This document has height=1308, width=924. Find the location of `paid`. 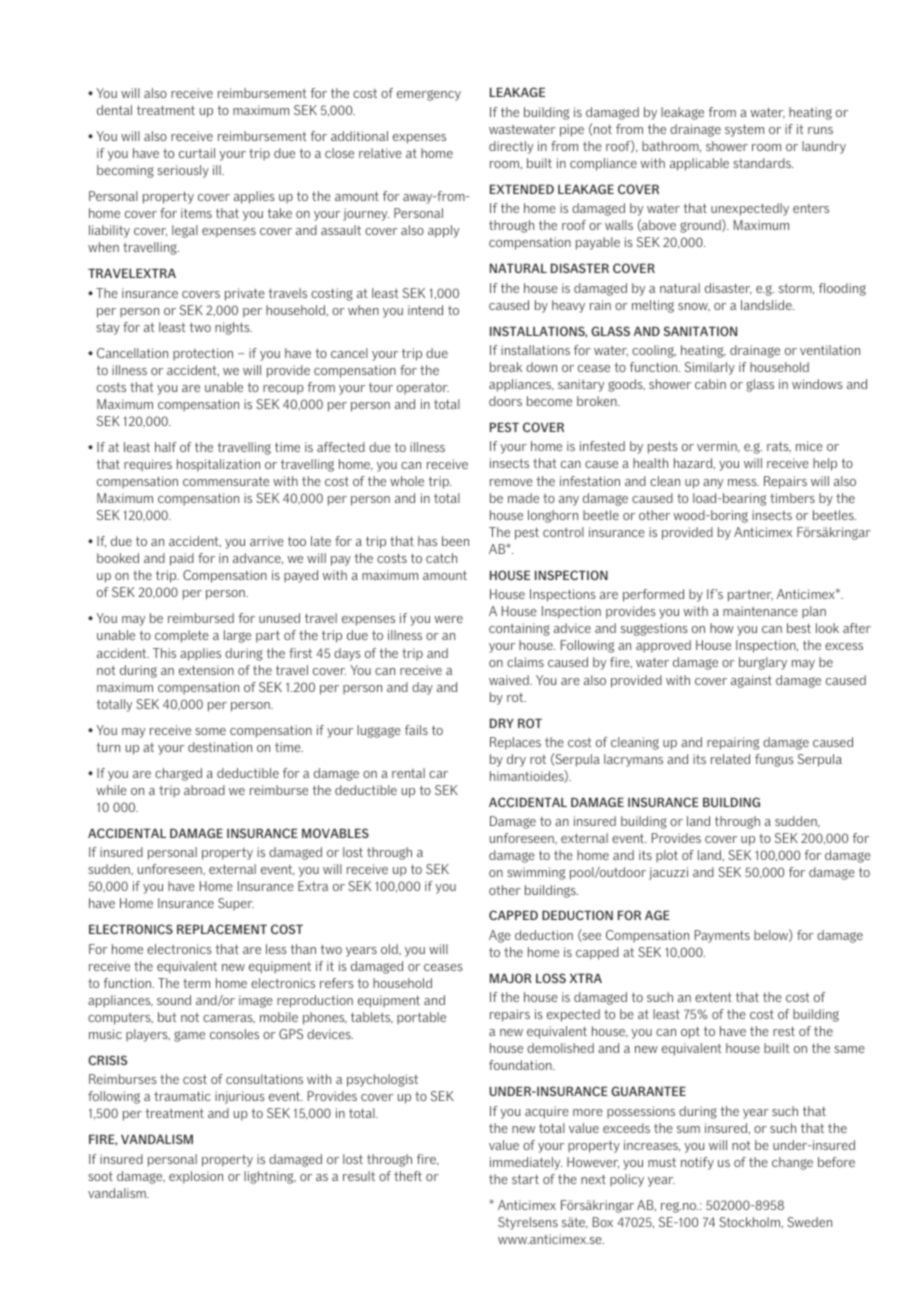

paid is located at coordinates (182, 559).
